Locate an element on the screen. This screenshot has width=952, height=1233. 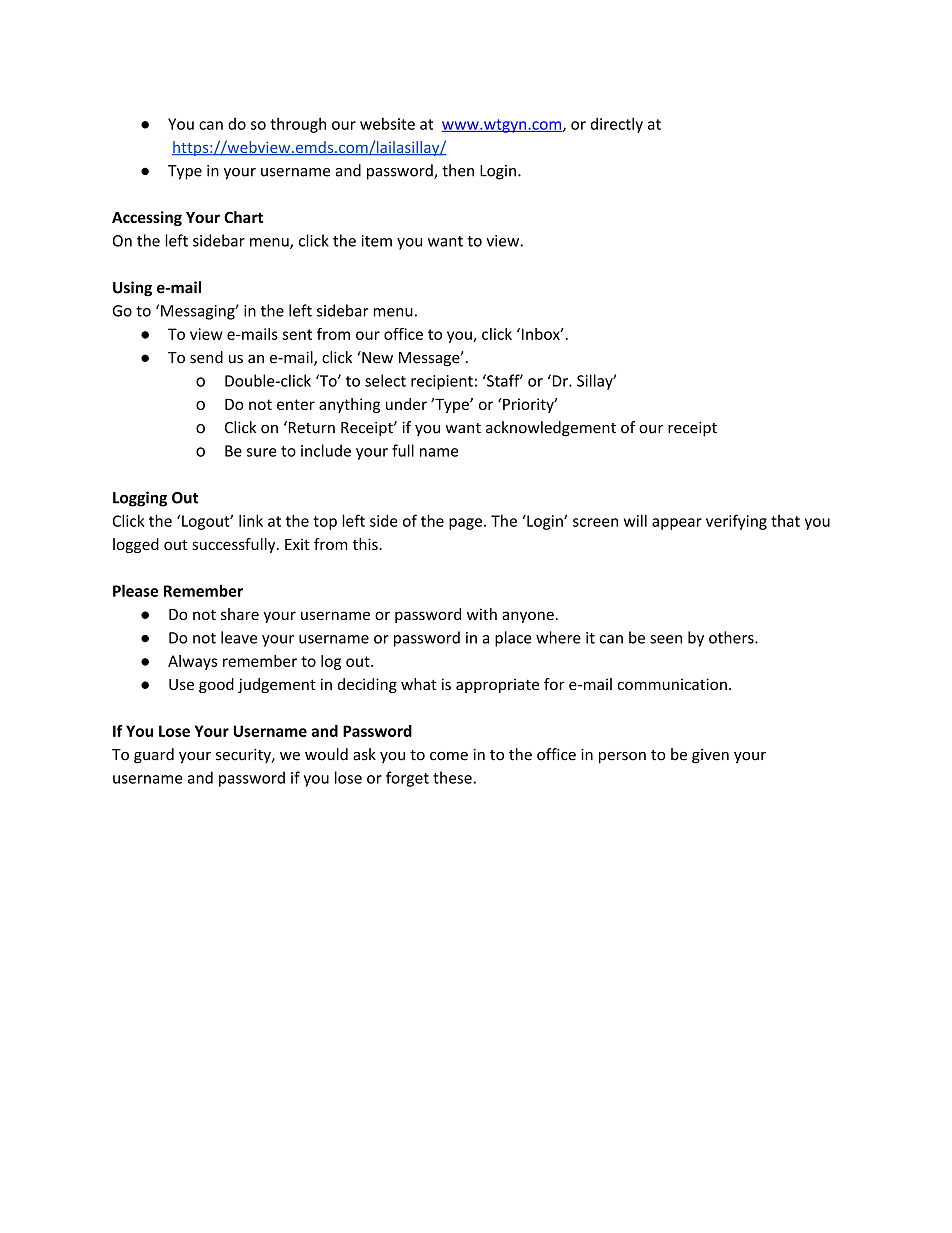
come is located at coordinates (449, 756).
